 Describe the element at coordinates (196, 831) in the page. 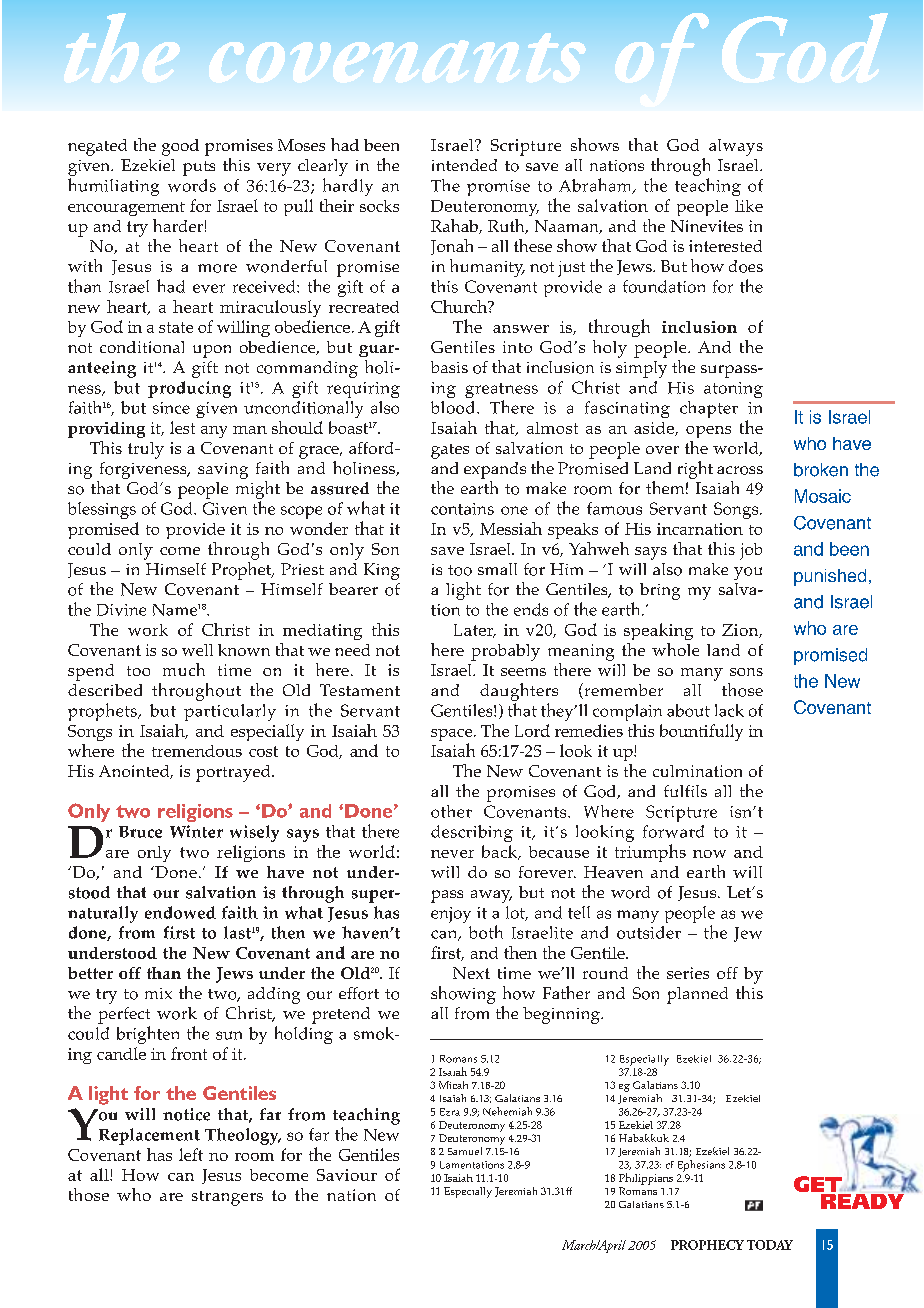

I see `Winter` at that location.
